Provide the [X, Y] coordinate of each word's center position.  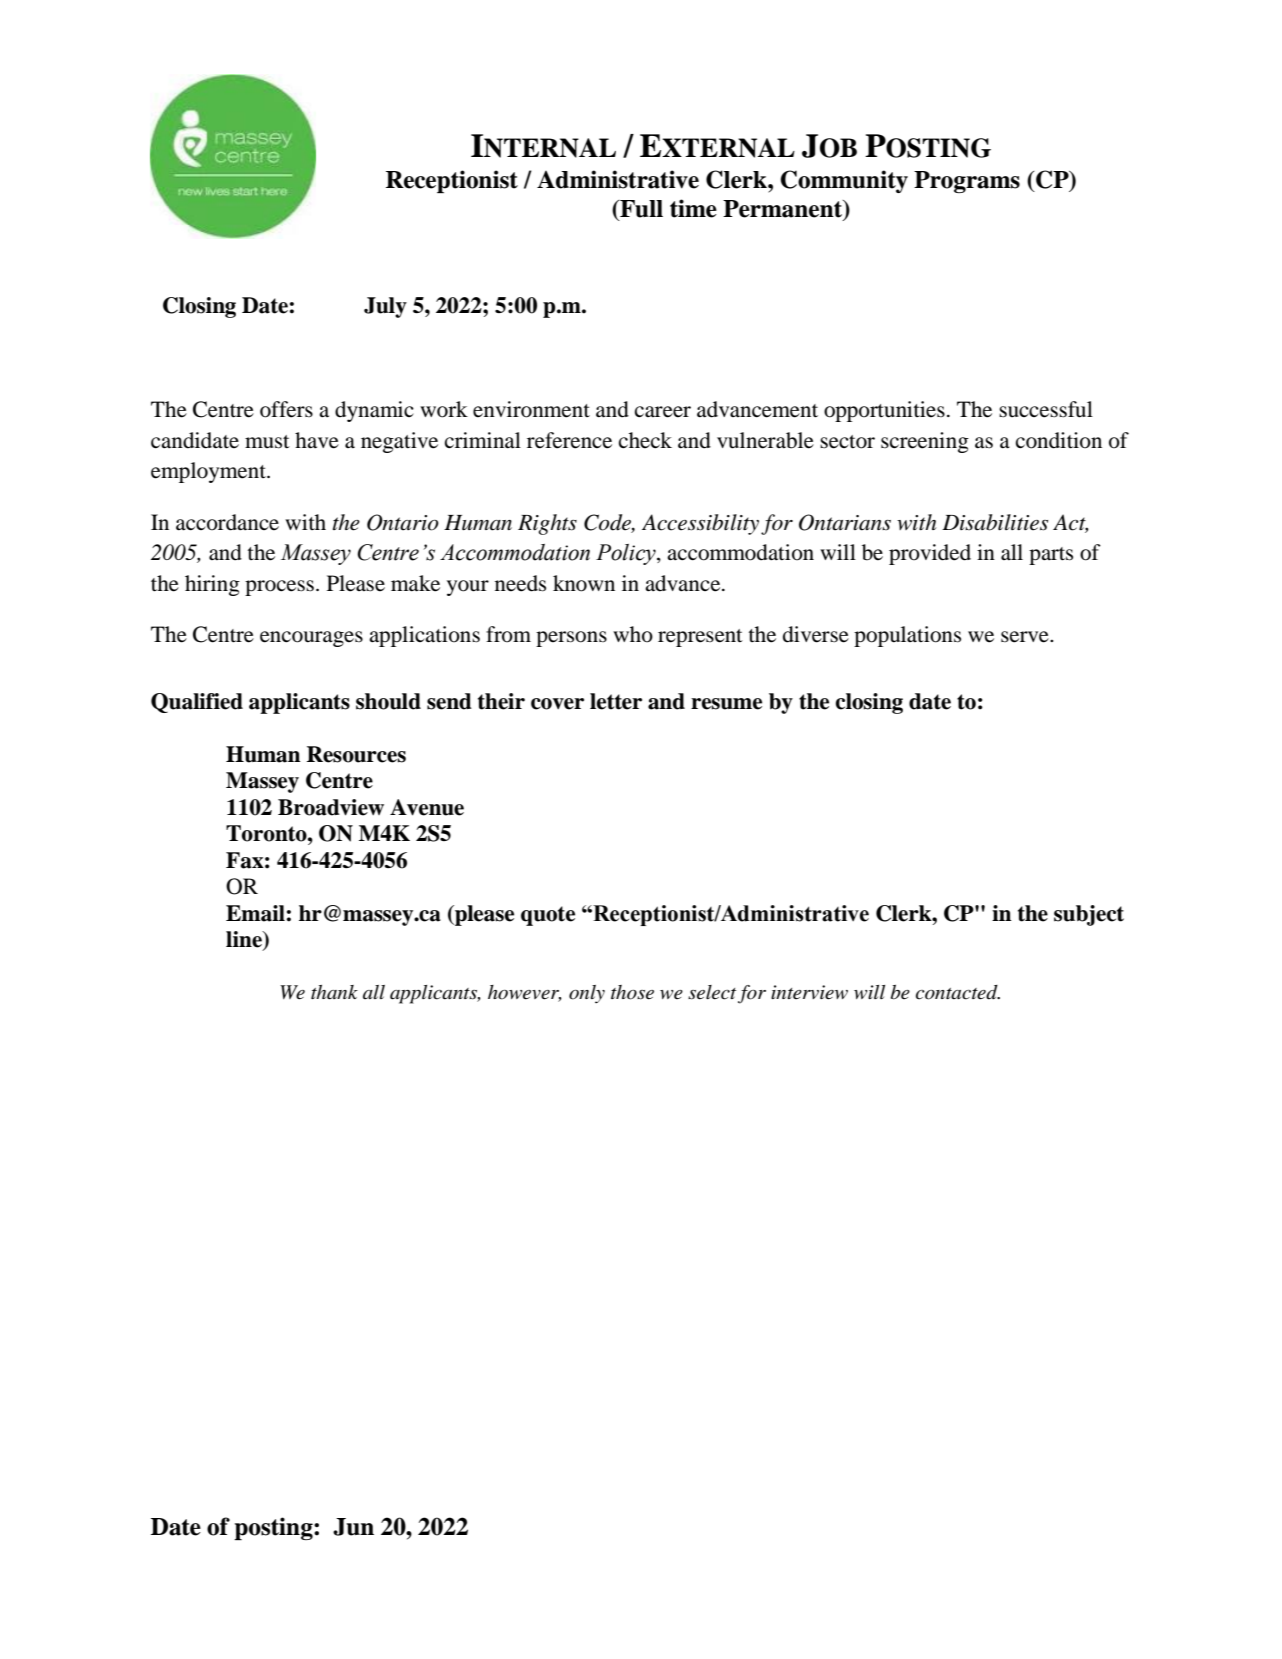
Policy [627, 554]
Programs [967, 182]
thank [334, 992]
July [385, 307]
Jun [353, 1527]
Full [640, 210]
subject [1089, 915]
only [587, 994]
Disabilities [995, 522]
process [279, 588]
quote [548, 916]
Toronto [267, 833]
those [632, 992]
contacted [958, 992]
